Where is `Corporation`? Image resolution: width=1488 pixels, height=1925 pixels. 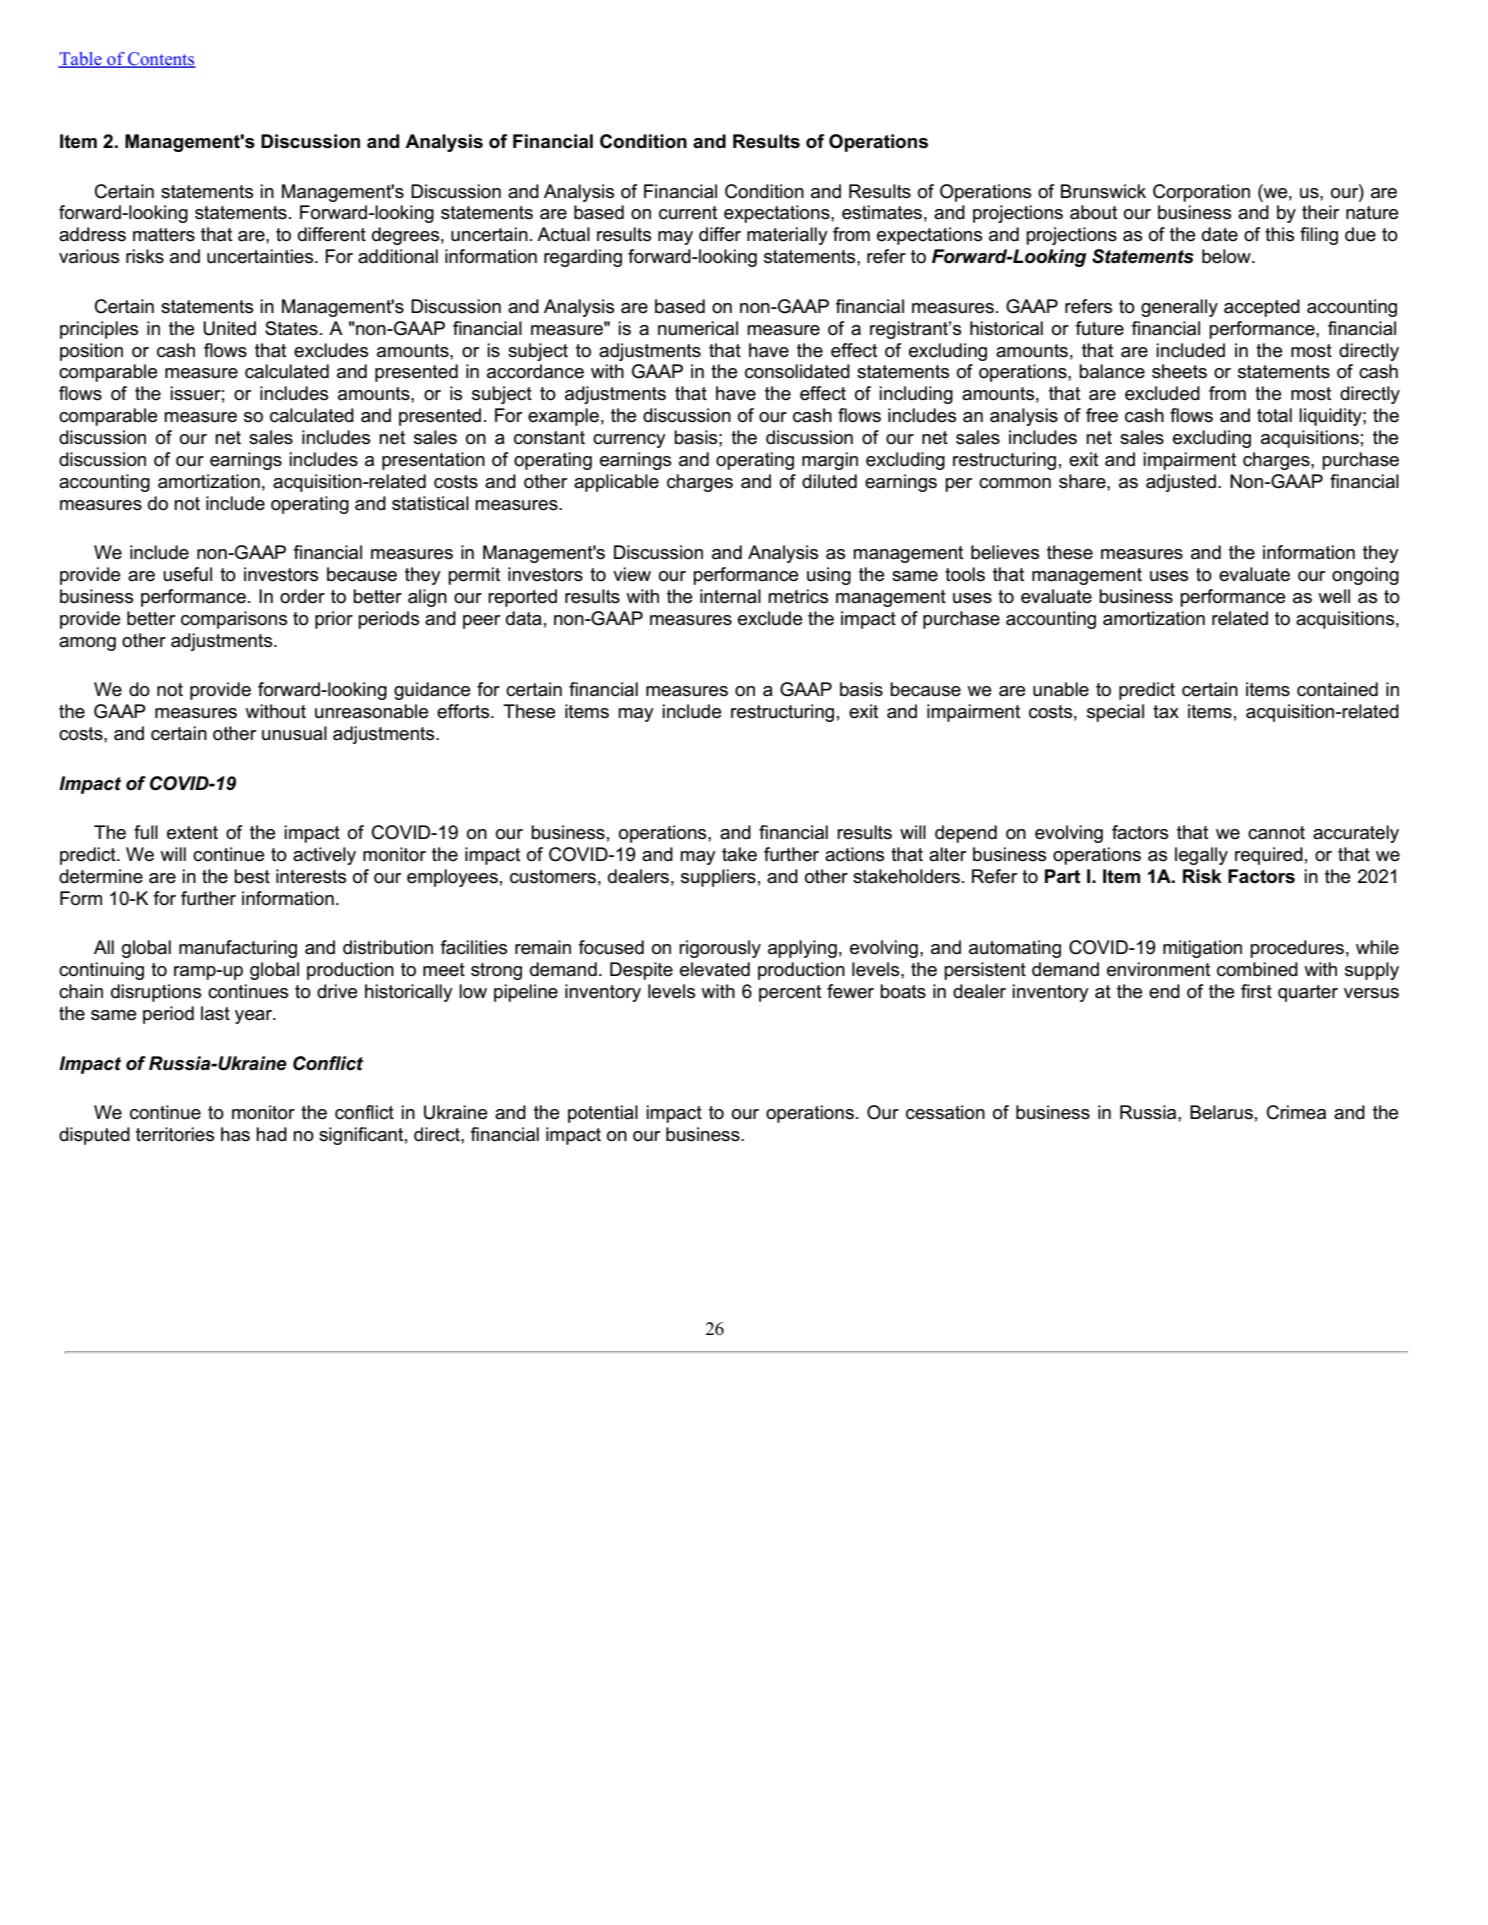
Corporation is located at coordinates (1201, 193).
